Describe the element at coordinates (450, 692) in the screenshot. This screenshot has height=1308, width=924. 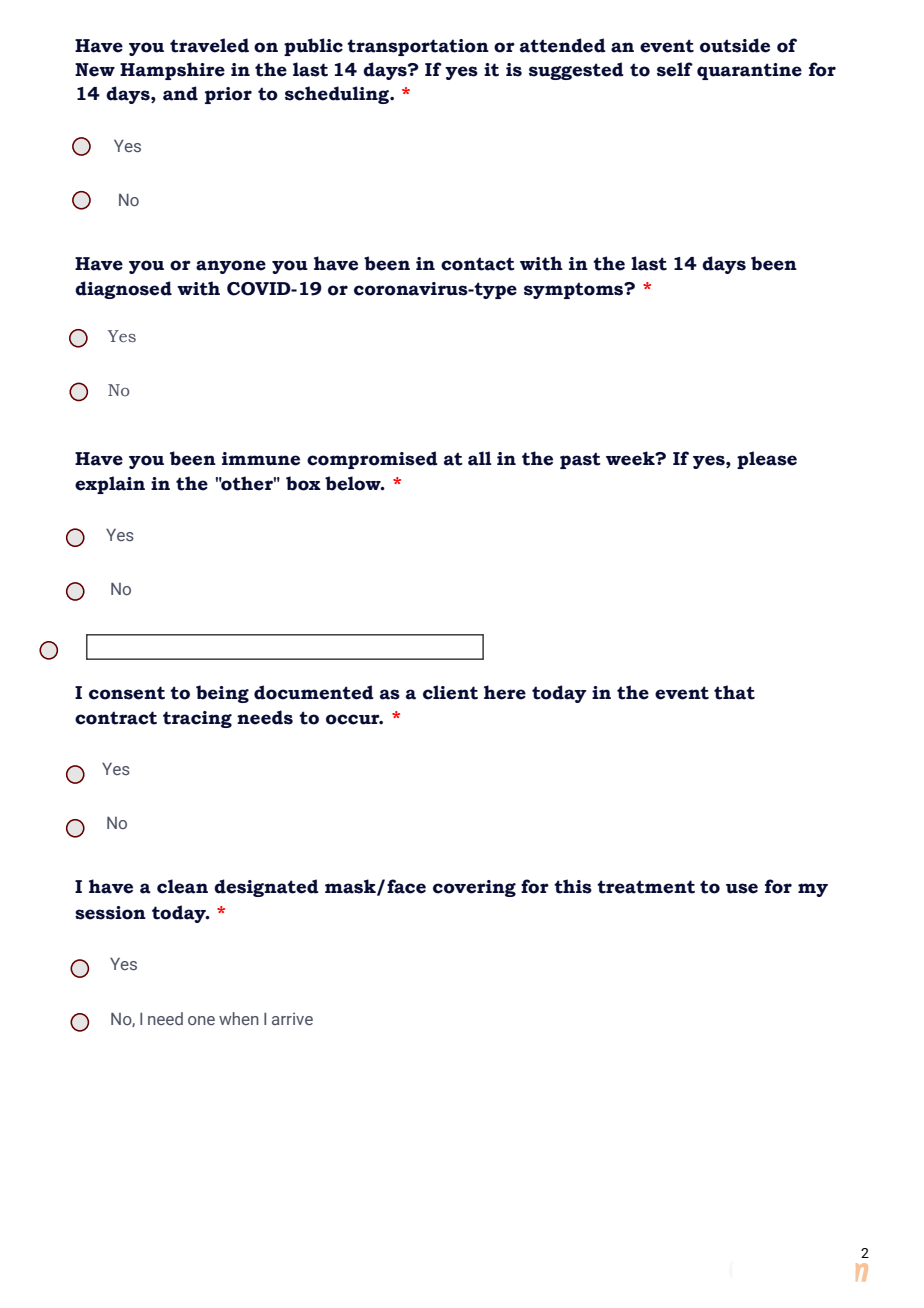
I see `client` at that location.
